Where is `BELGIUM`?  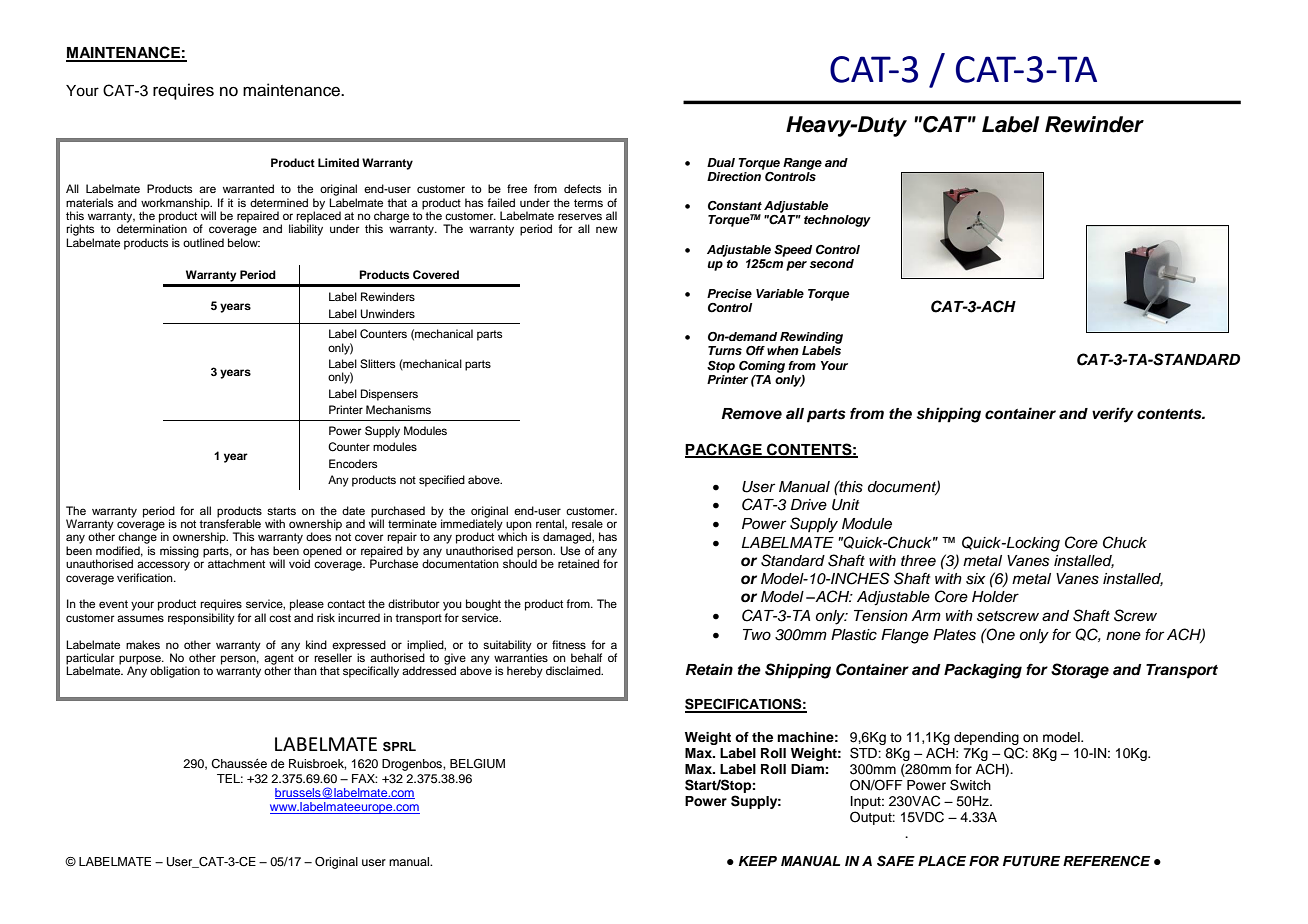 BELGIUM is located at coordinates (477, 764).
